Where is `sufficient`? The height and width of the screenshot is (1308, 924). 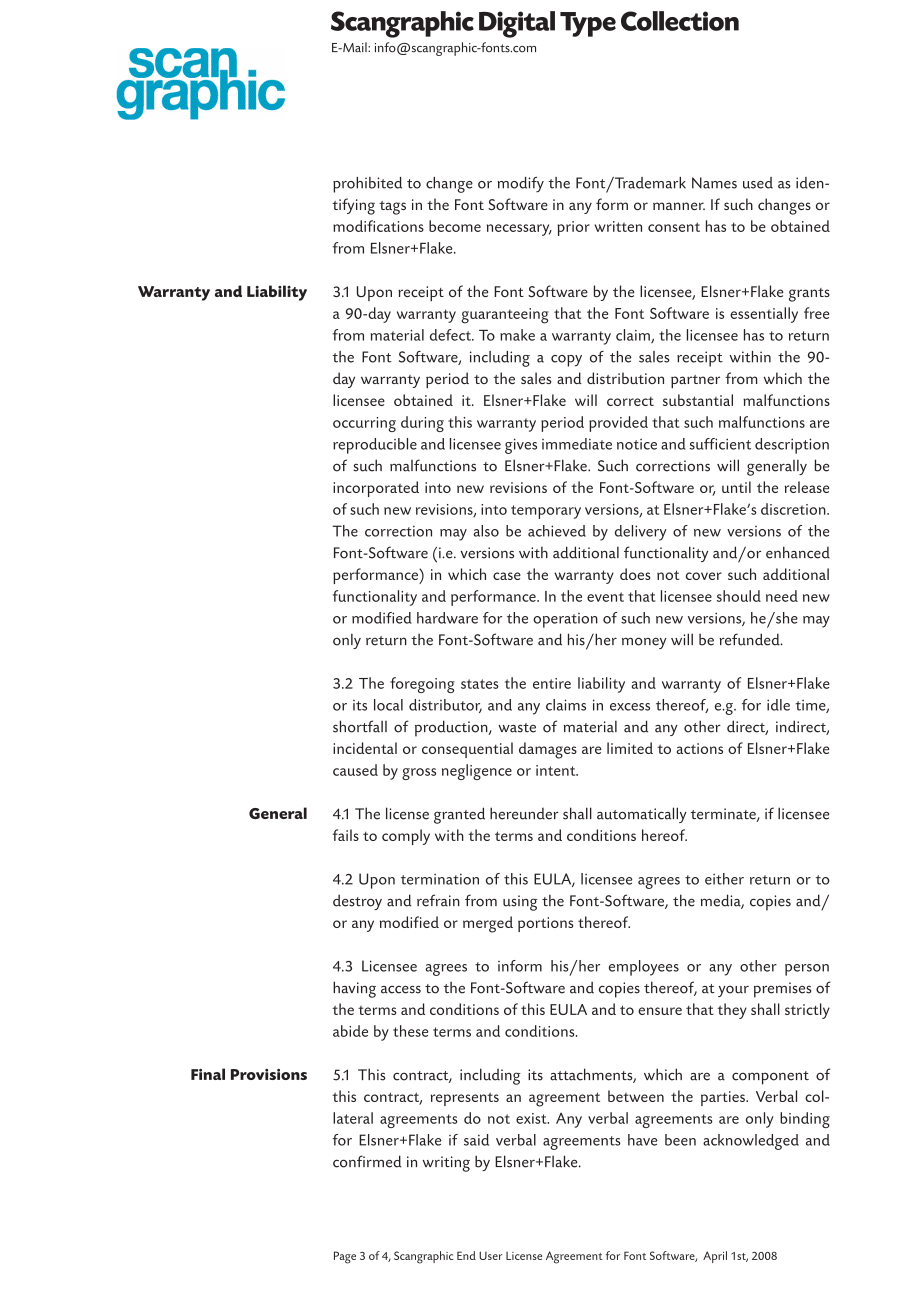
sufficient is located at coordinates (720, 444).
